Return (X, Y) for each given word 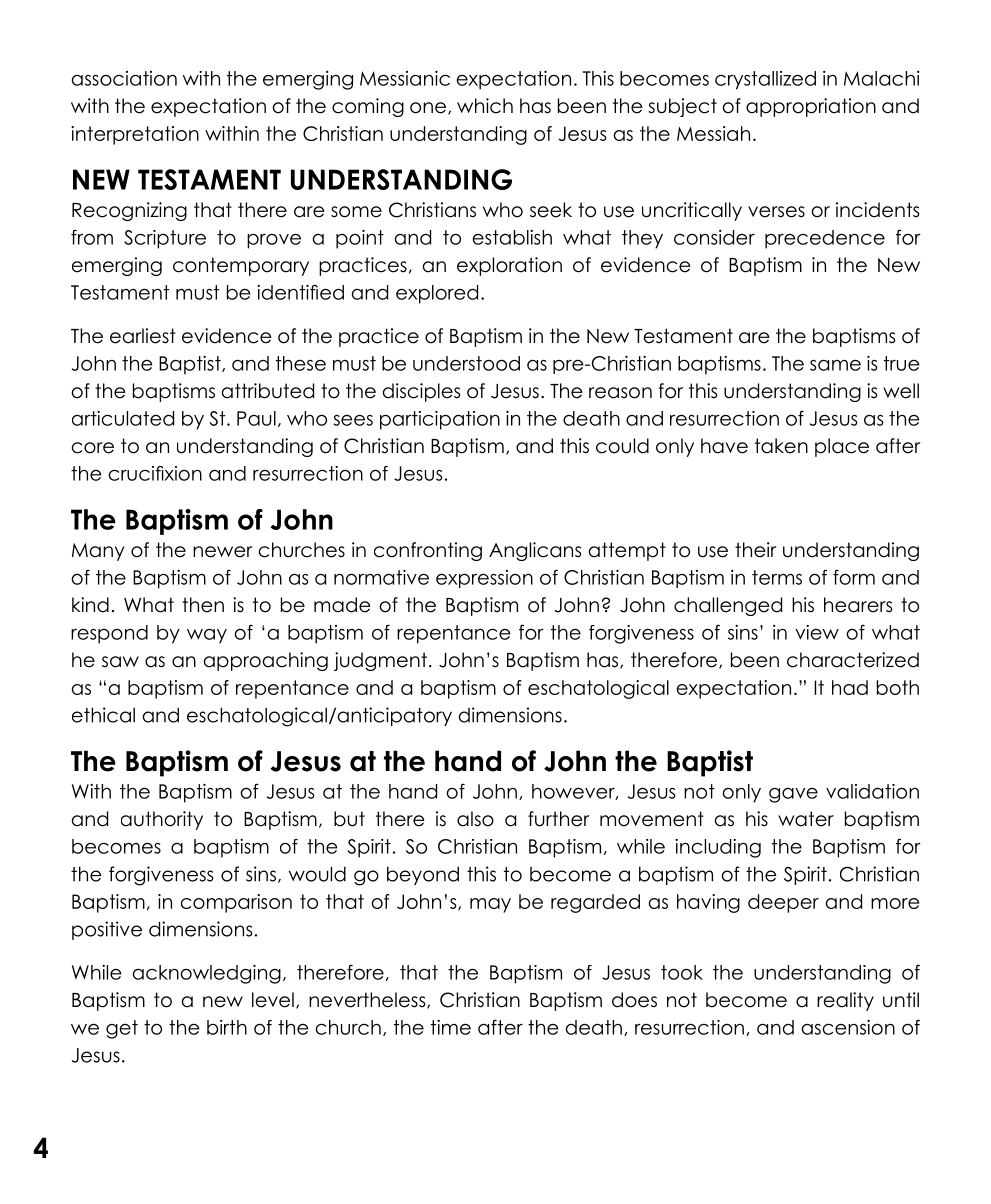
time (451, 1027)
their (756, 550)
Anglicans (535, 551)
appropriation (811, 107)
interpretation (135, 135)
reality (845, 1001)
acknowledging (206, 974)
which (485, 106)
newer (223, 552)
